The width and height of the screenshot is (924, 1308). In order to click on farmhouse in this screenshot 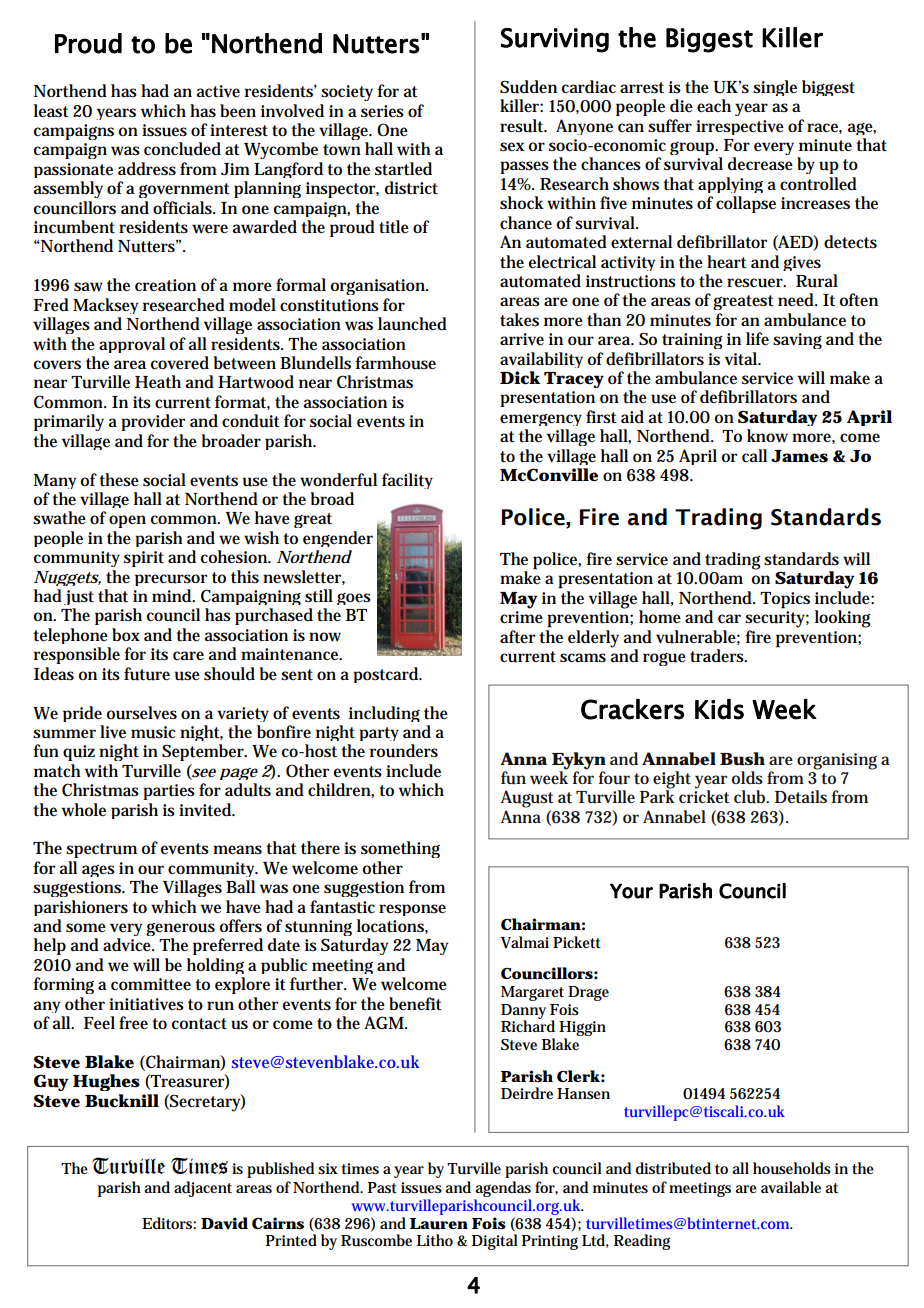, I will do `click(395, 363)`.
